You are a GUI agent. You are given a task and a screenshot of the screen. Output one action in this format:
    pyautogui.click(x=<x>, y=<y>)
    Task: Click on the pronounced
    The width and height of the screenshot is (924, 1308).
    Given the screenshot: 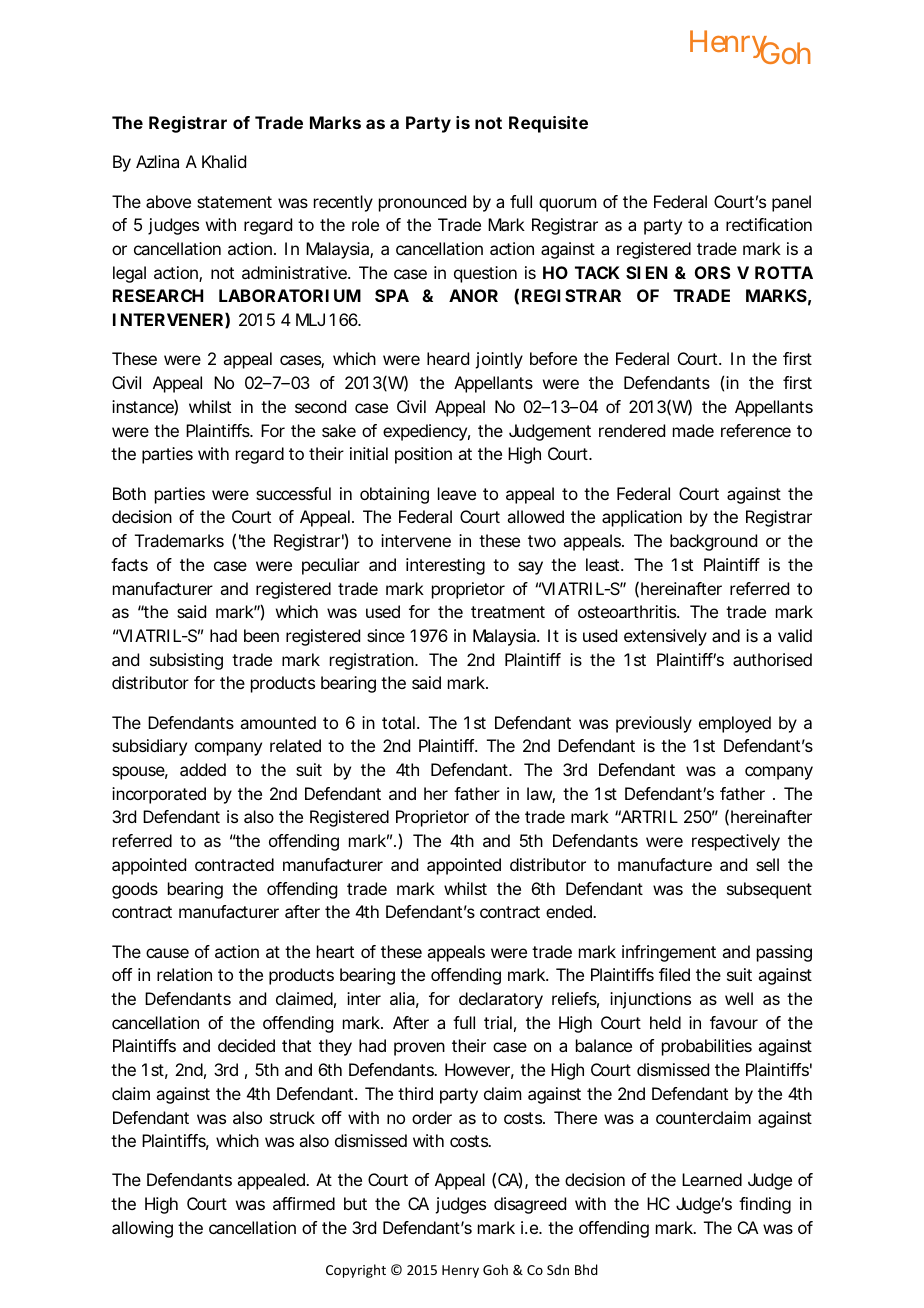 What is the action you would take?
    pyautogui.click(x=422, y=203)
